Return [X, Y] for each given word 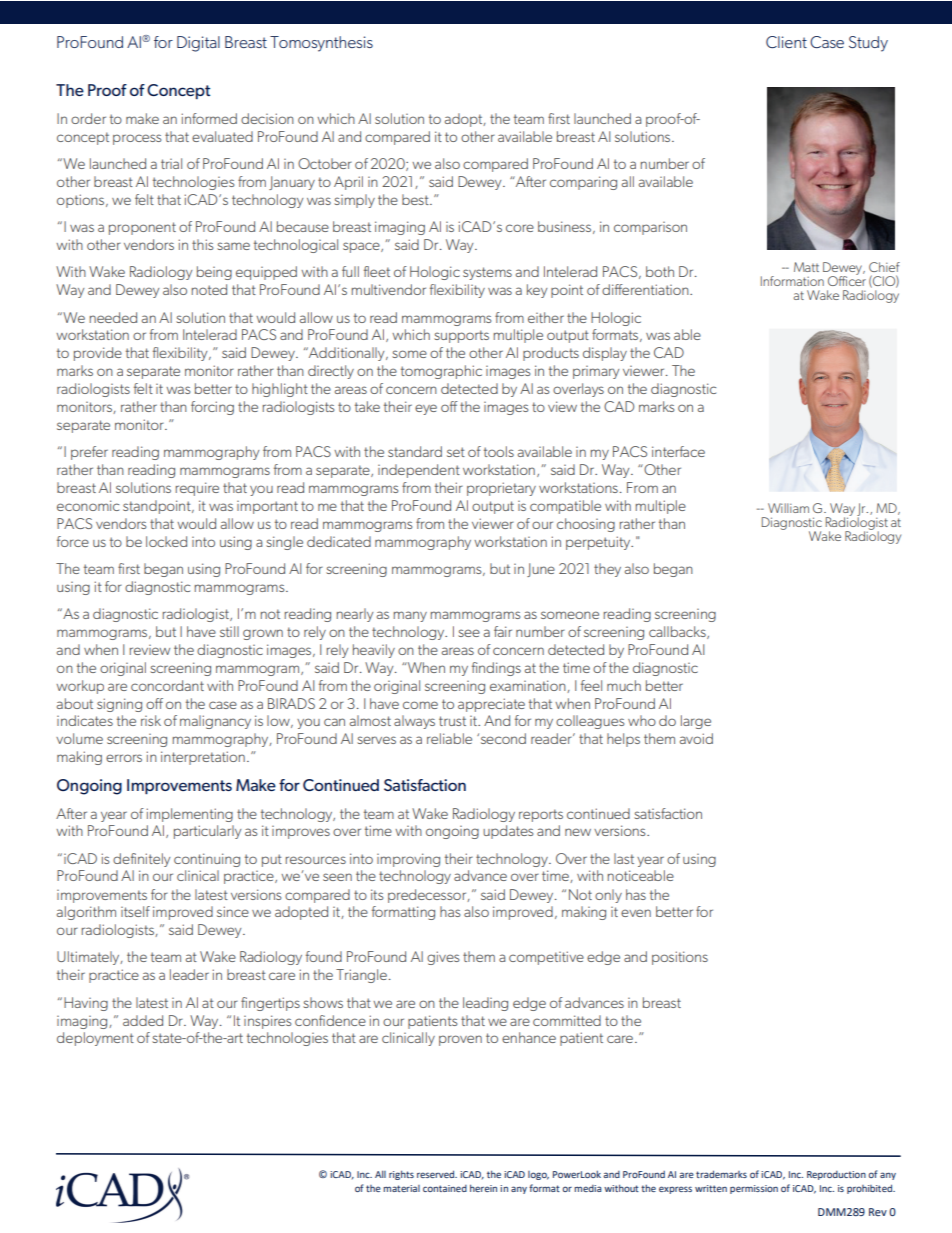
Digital [198, 44]
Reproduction [836, 1175]
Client [786, 42]
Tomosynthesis [321, 44]
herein [483, 1188]
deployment [95, 1039]
